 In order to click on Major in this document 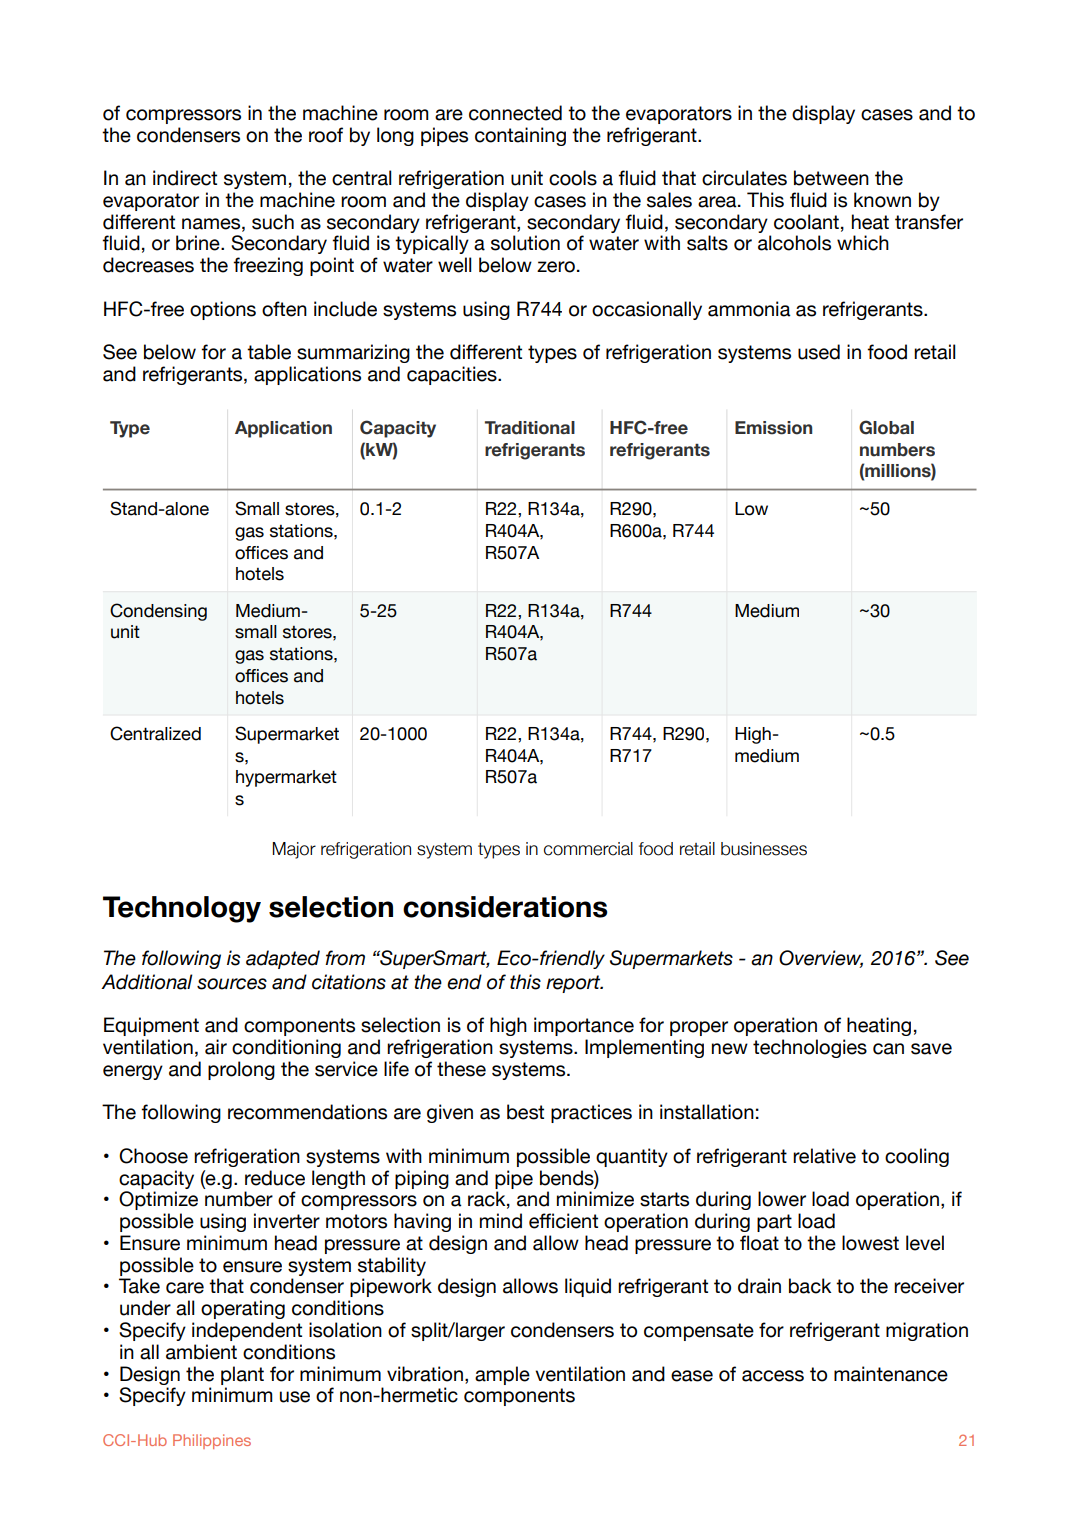, I will do `click(294, 850)`.
